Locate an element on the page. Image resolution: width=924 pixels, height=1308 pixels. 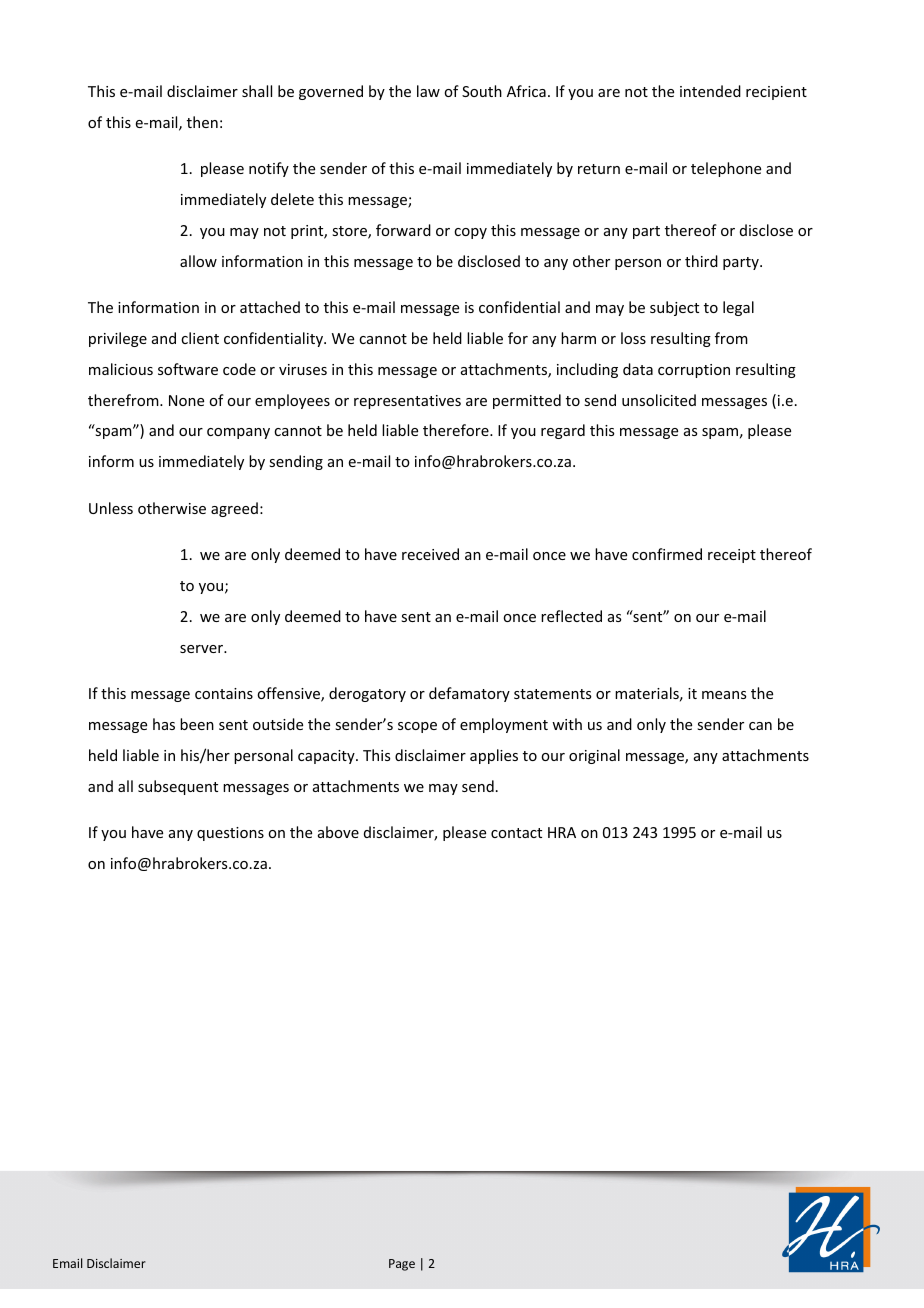
then is located at coordinates (202, 122).
